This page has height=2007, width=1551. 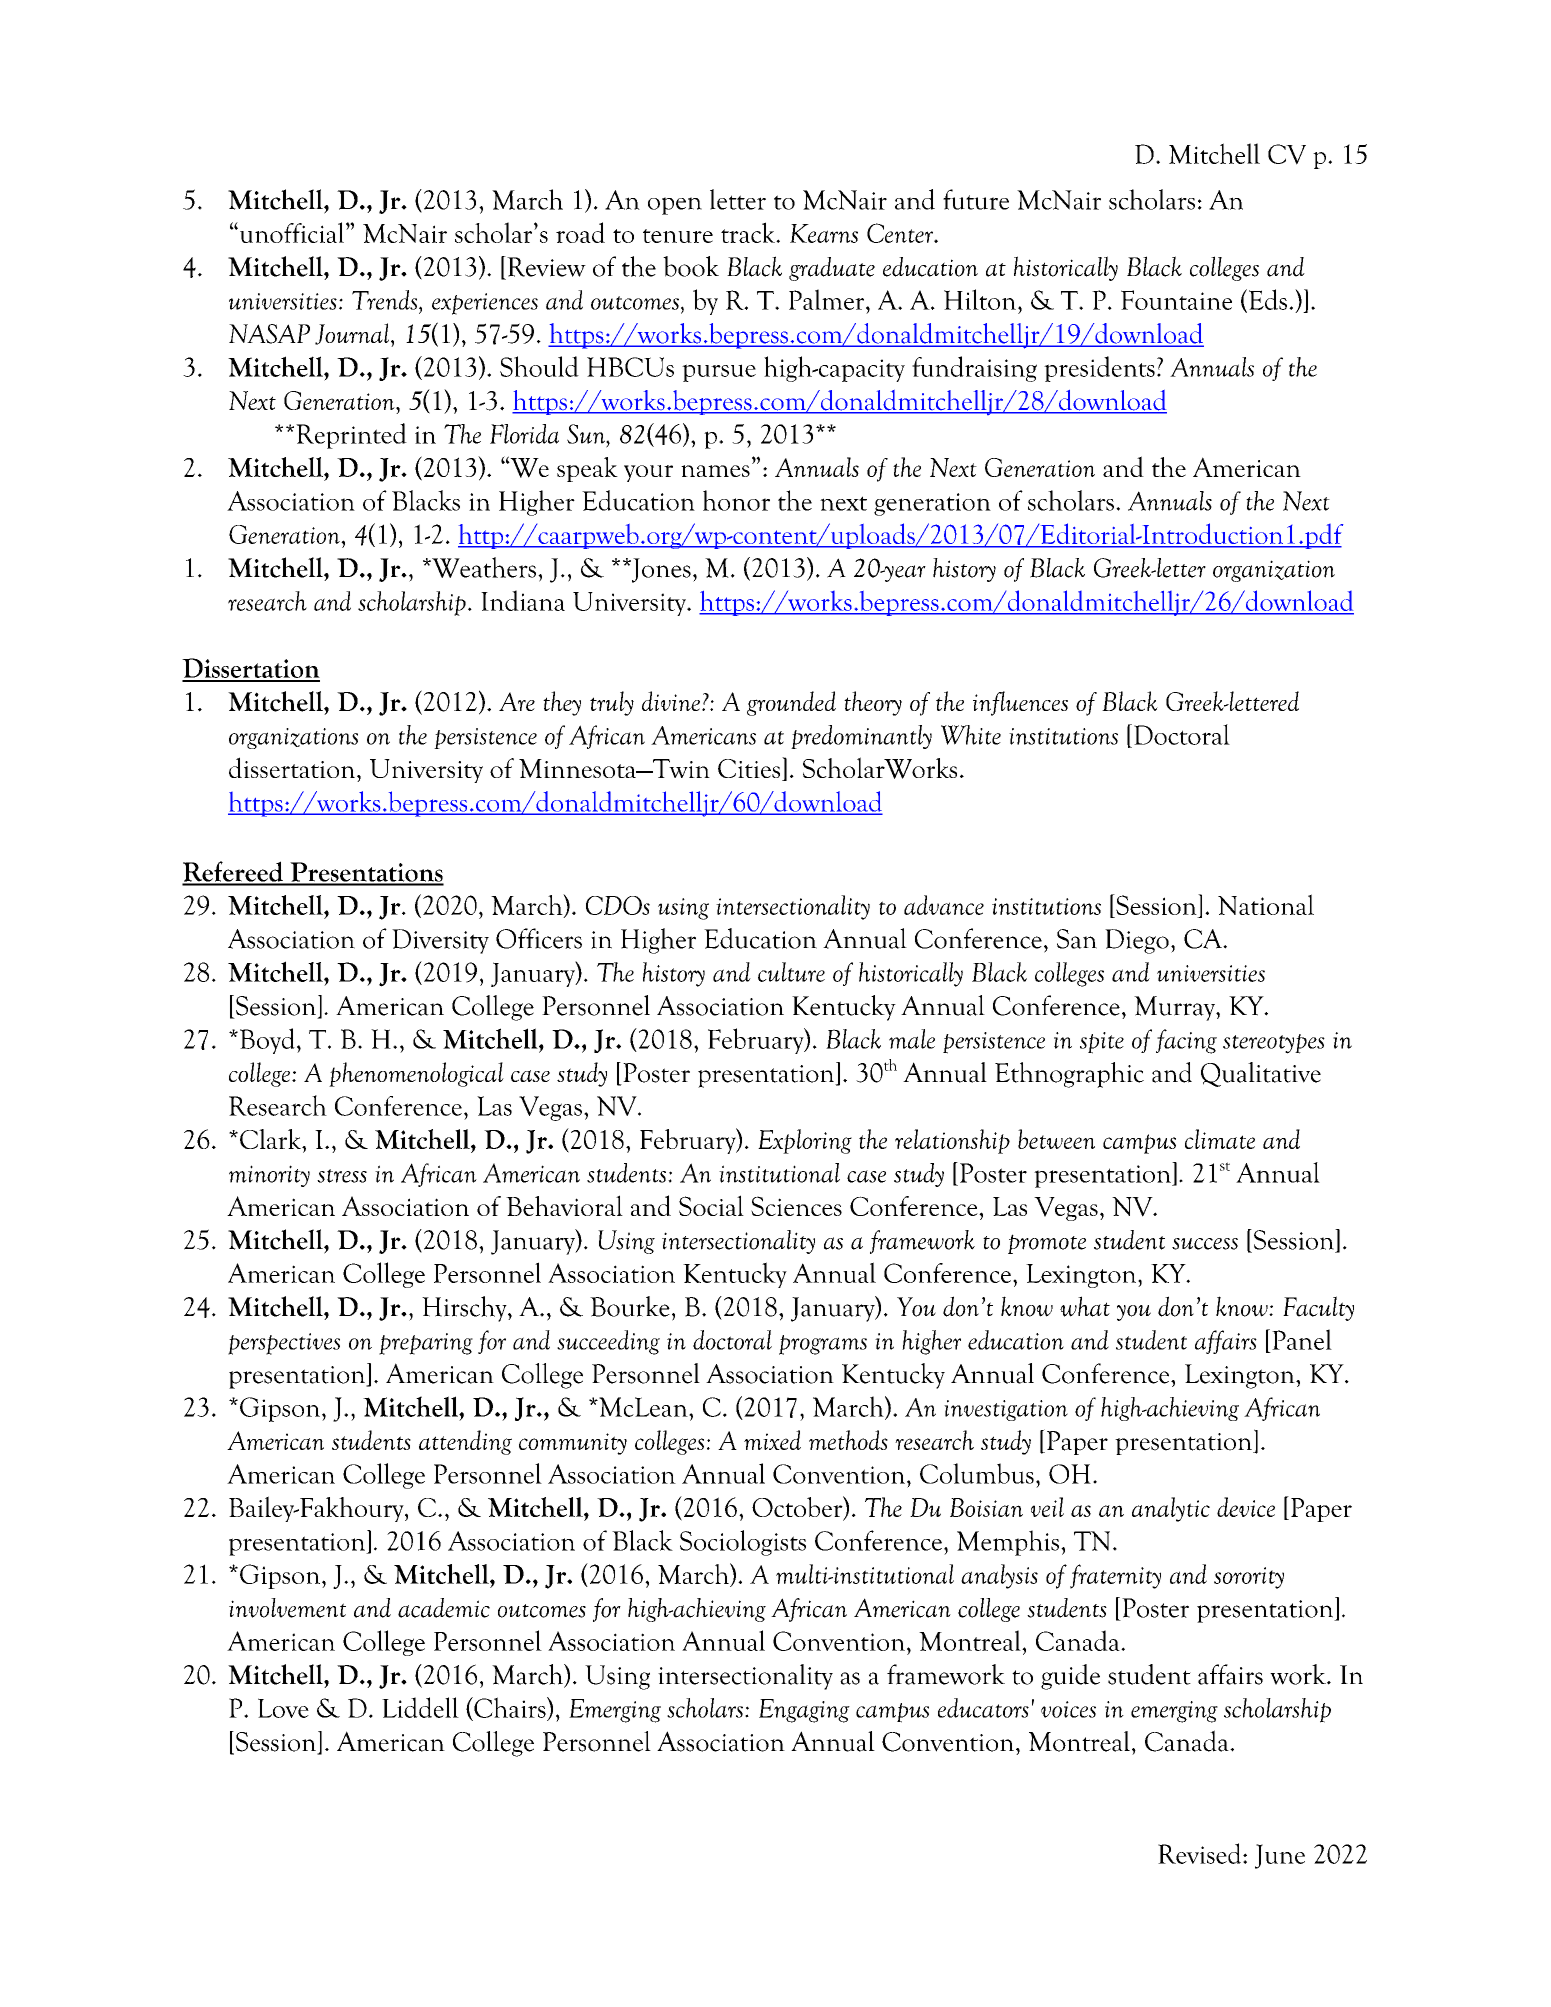 What do you see at coordinates (517, 701) in the page?
I see `Are` at bounding box center [517, 701].
